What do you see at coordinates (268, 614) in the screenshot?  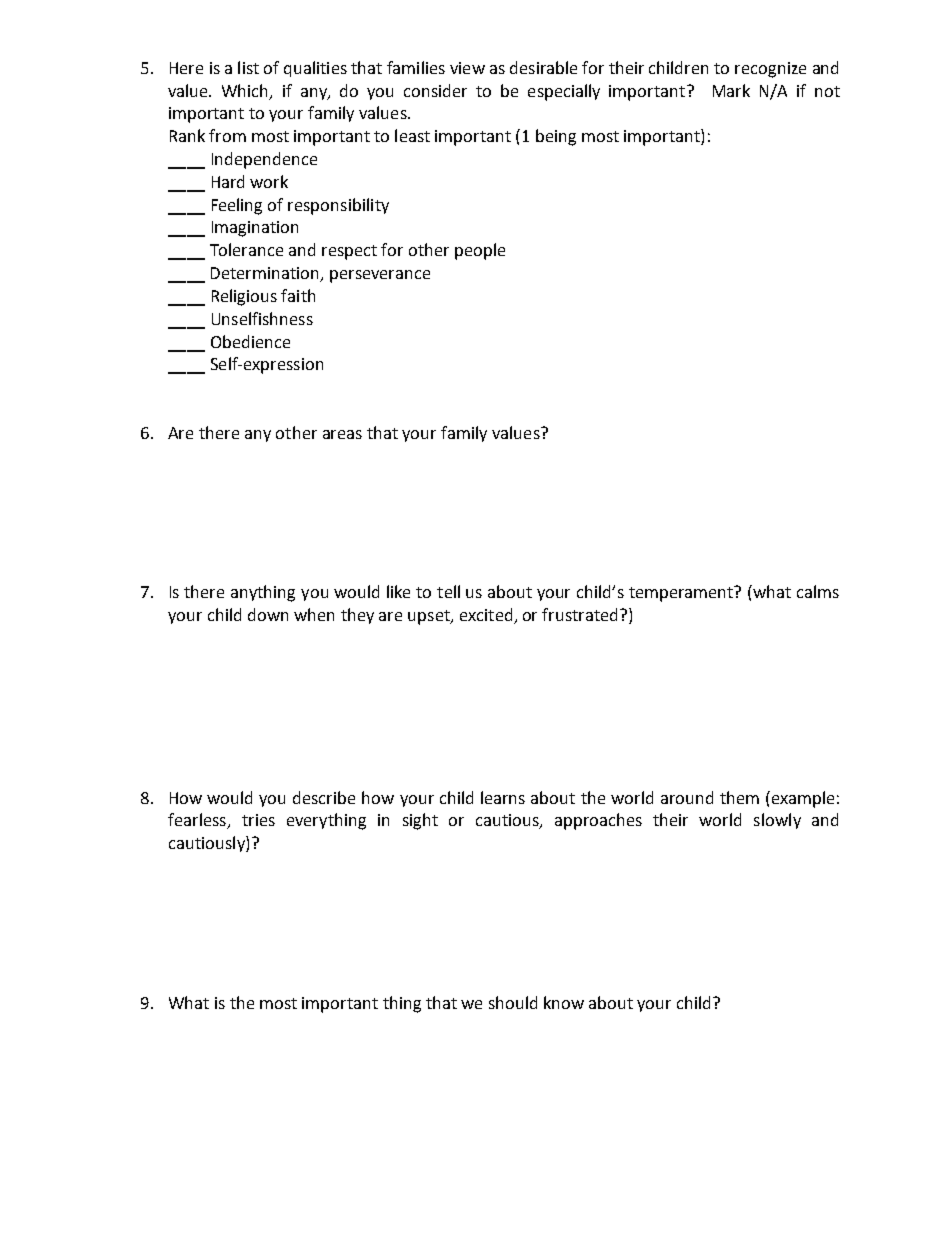 I see `down` at bounding box center [268, 614].
